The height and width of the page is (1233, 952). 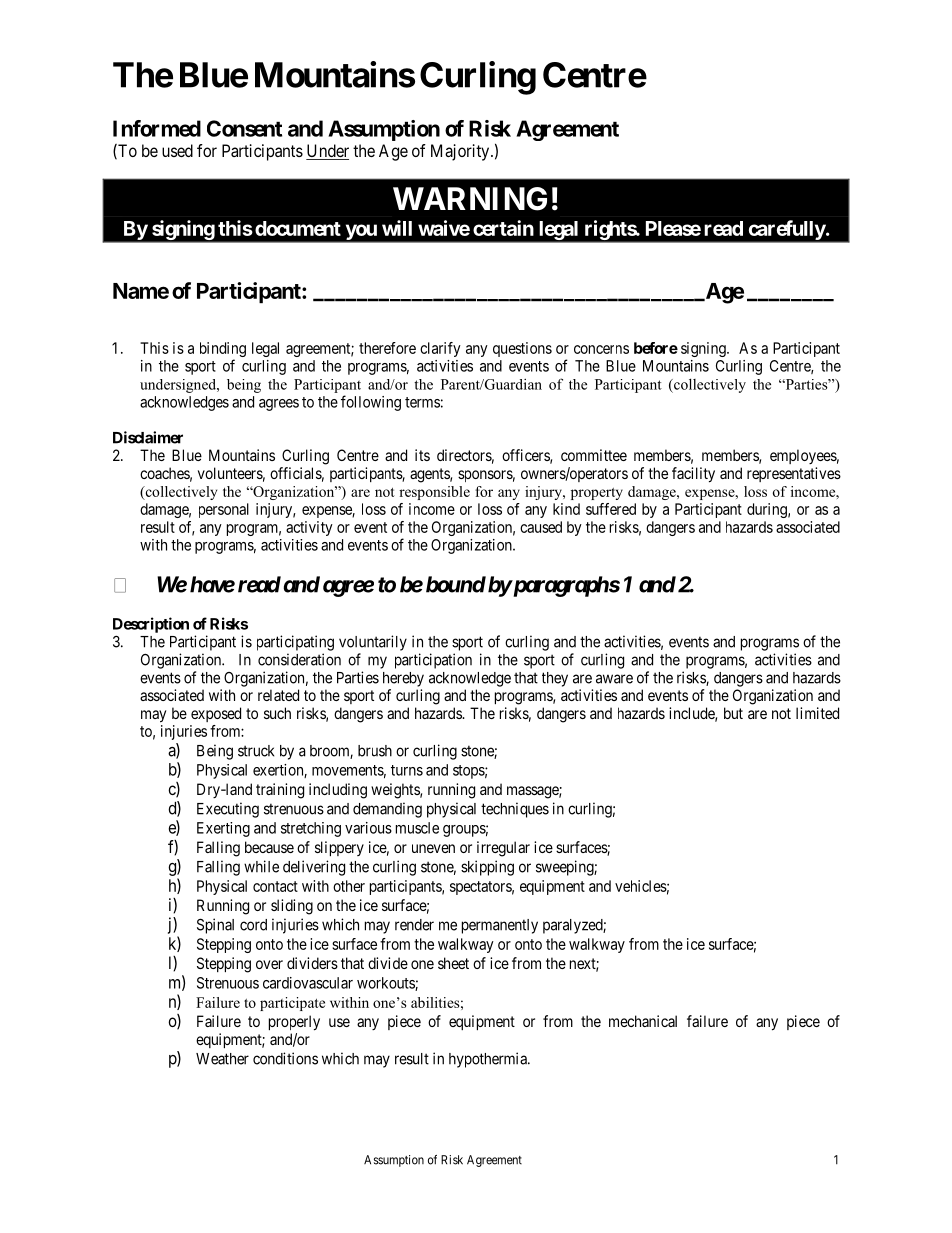 I want to click on struck, so click(x=256, y=751).
